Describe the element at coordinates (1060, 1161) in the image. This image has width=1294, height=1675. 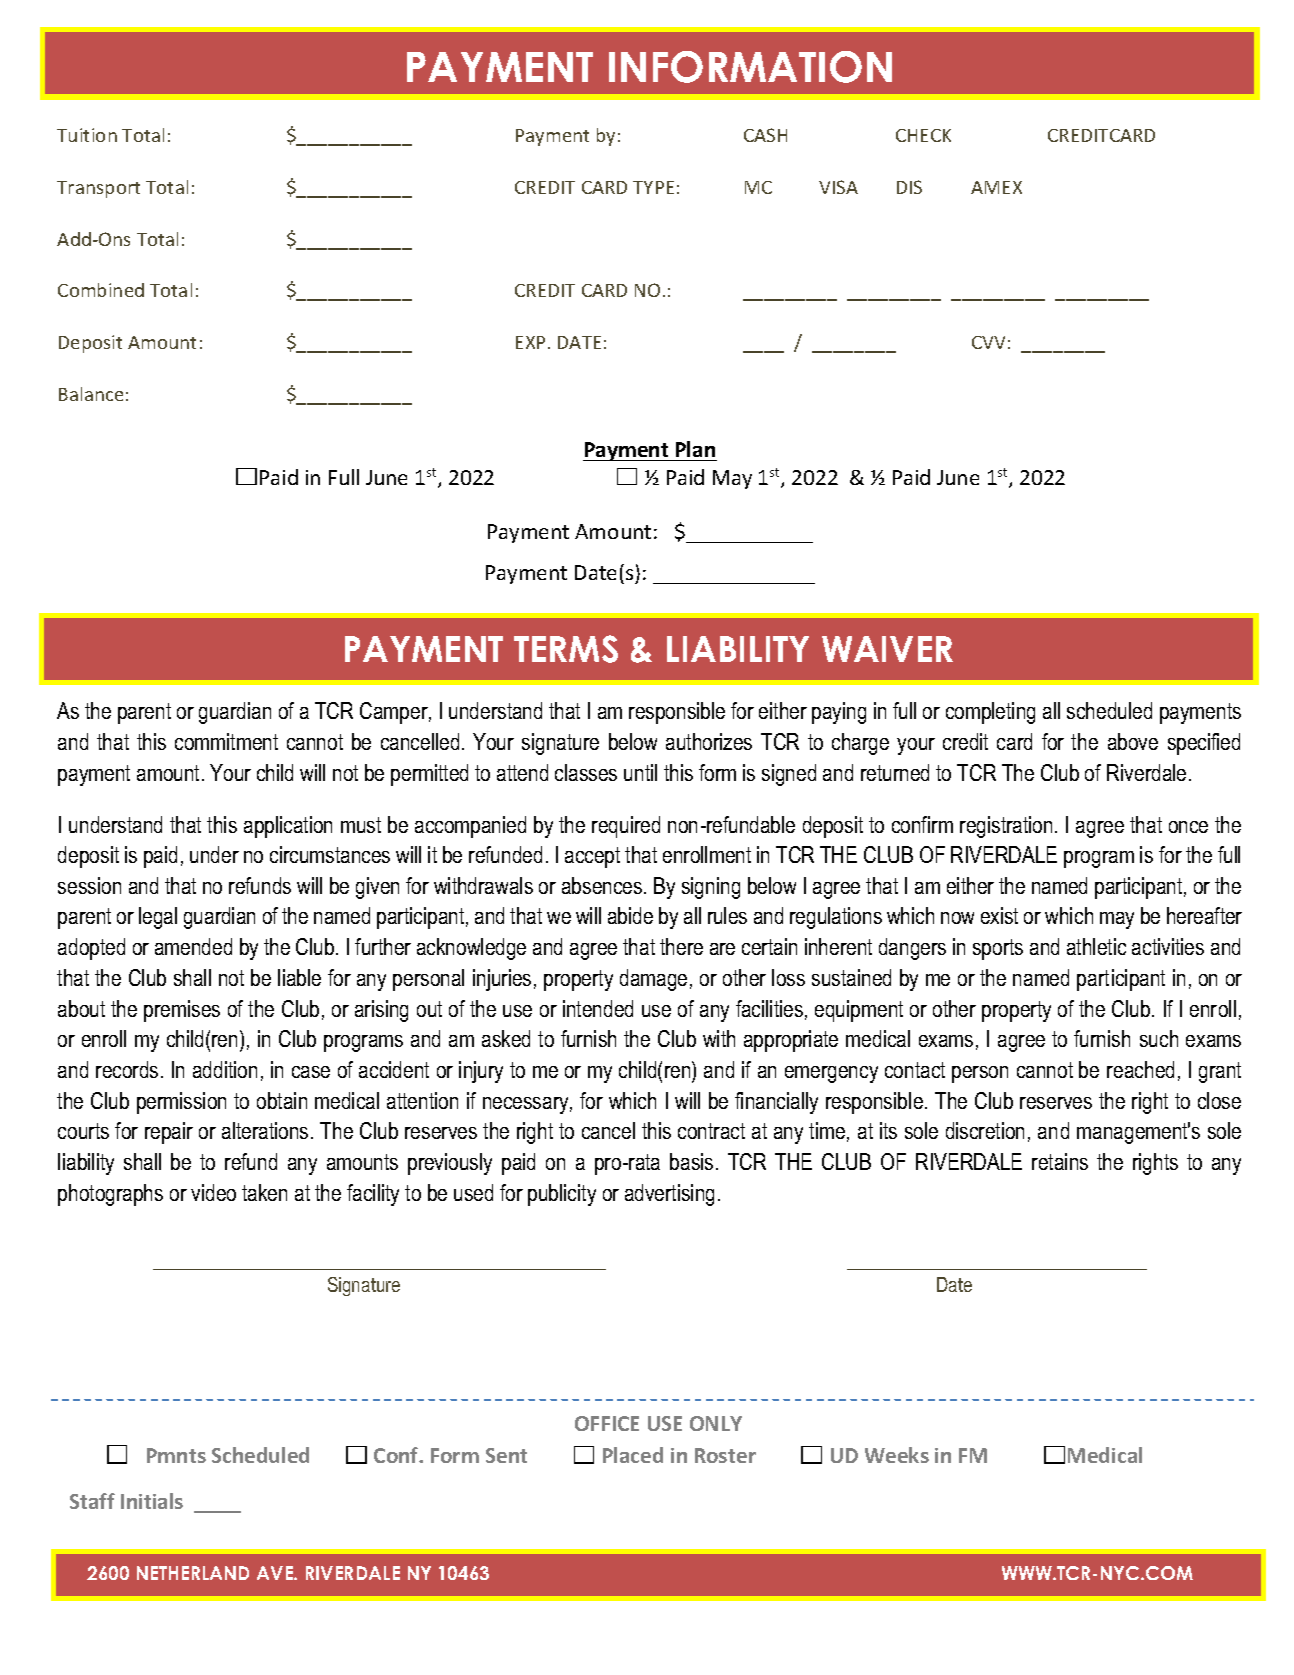
I see `retains` at that location.
